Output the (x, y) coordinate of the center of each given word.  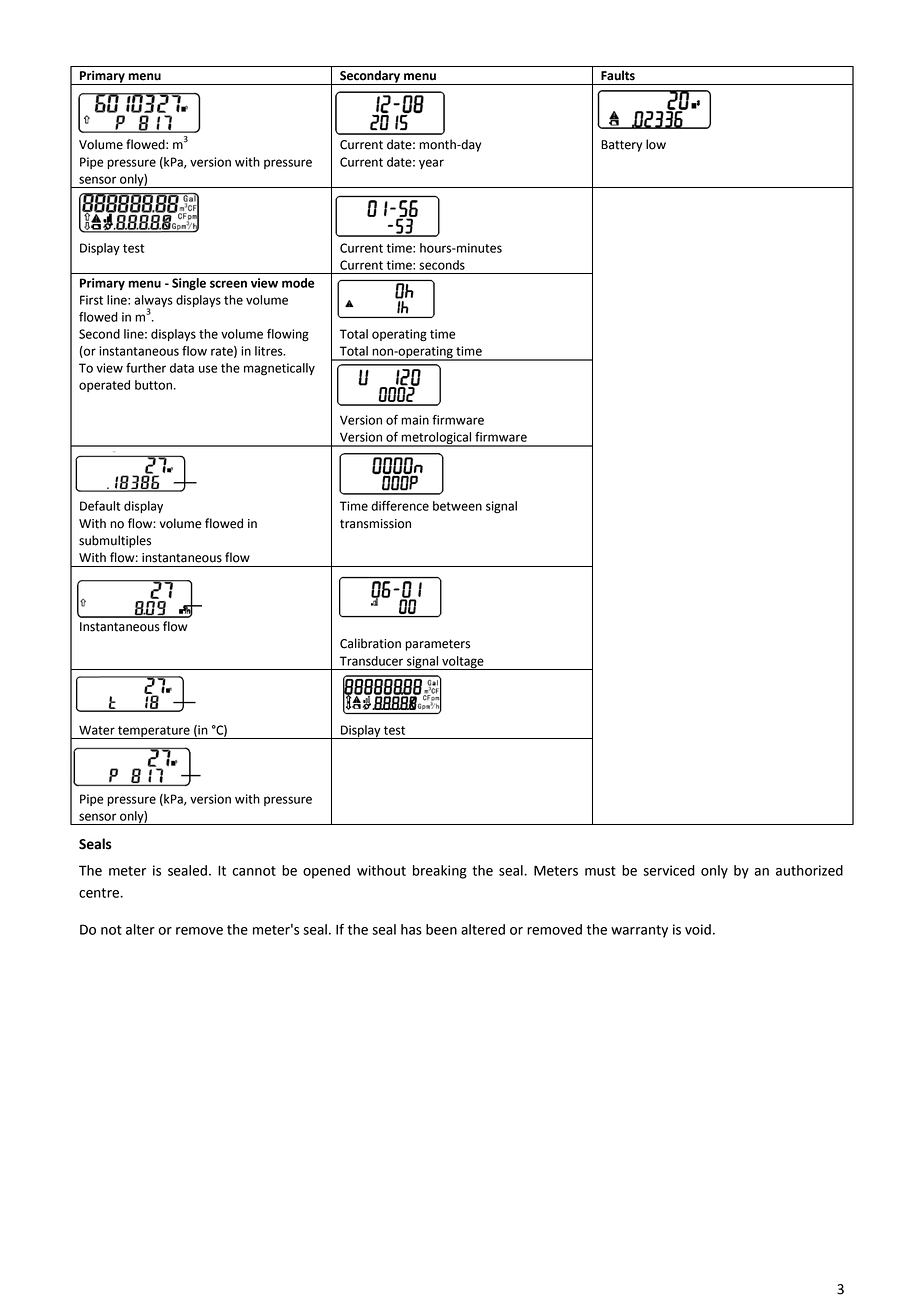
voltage (463, 663)
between (457, 506)
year (431, 164)
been (441, 929)
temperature (154, 732)
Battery (621, 146)
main (415, 420)
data (182, 368)
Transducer (371, 661)
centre (100, 893)
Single (189, 284)
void (698, 929)
